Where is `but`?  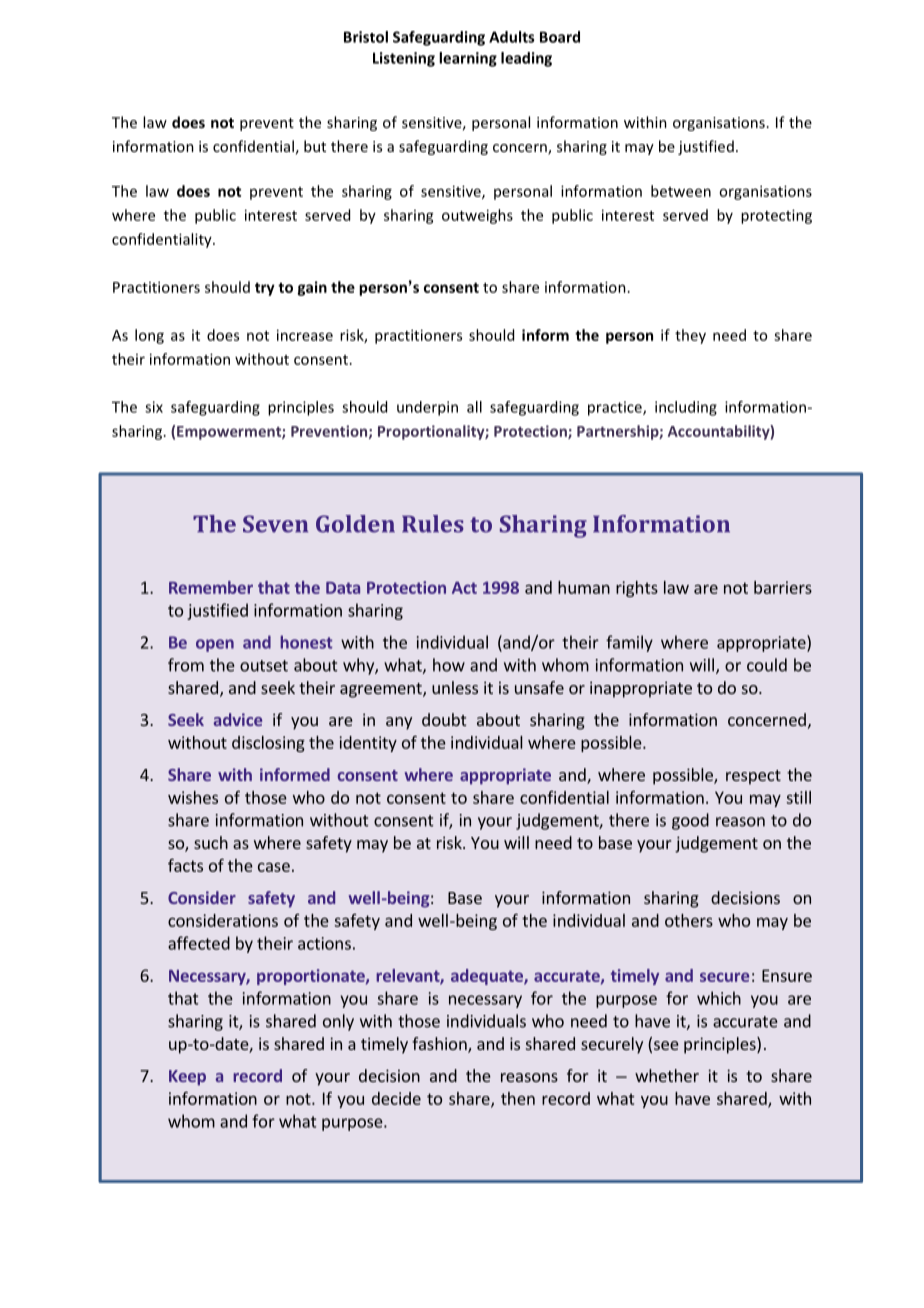 but is located at coordinates (315, 146).
